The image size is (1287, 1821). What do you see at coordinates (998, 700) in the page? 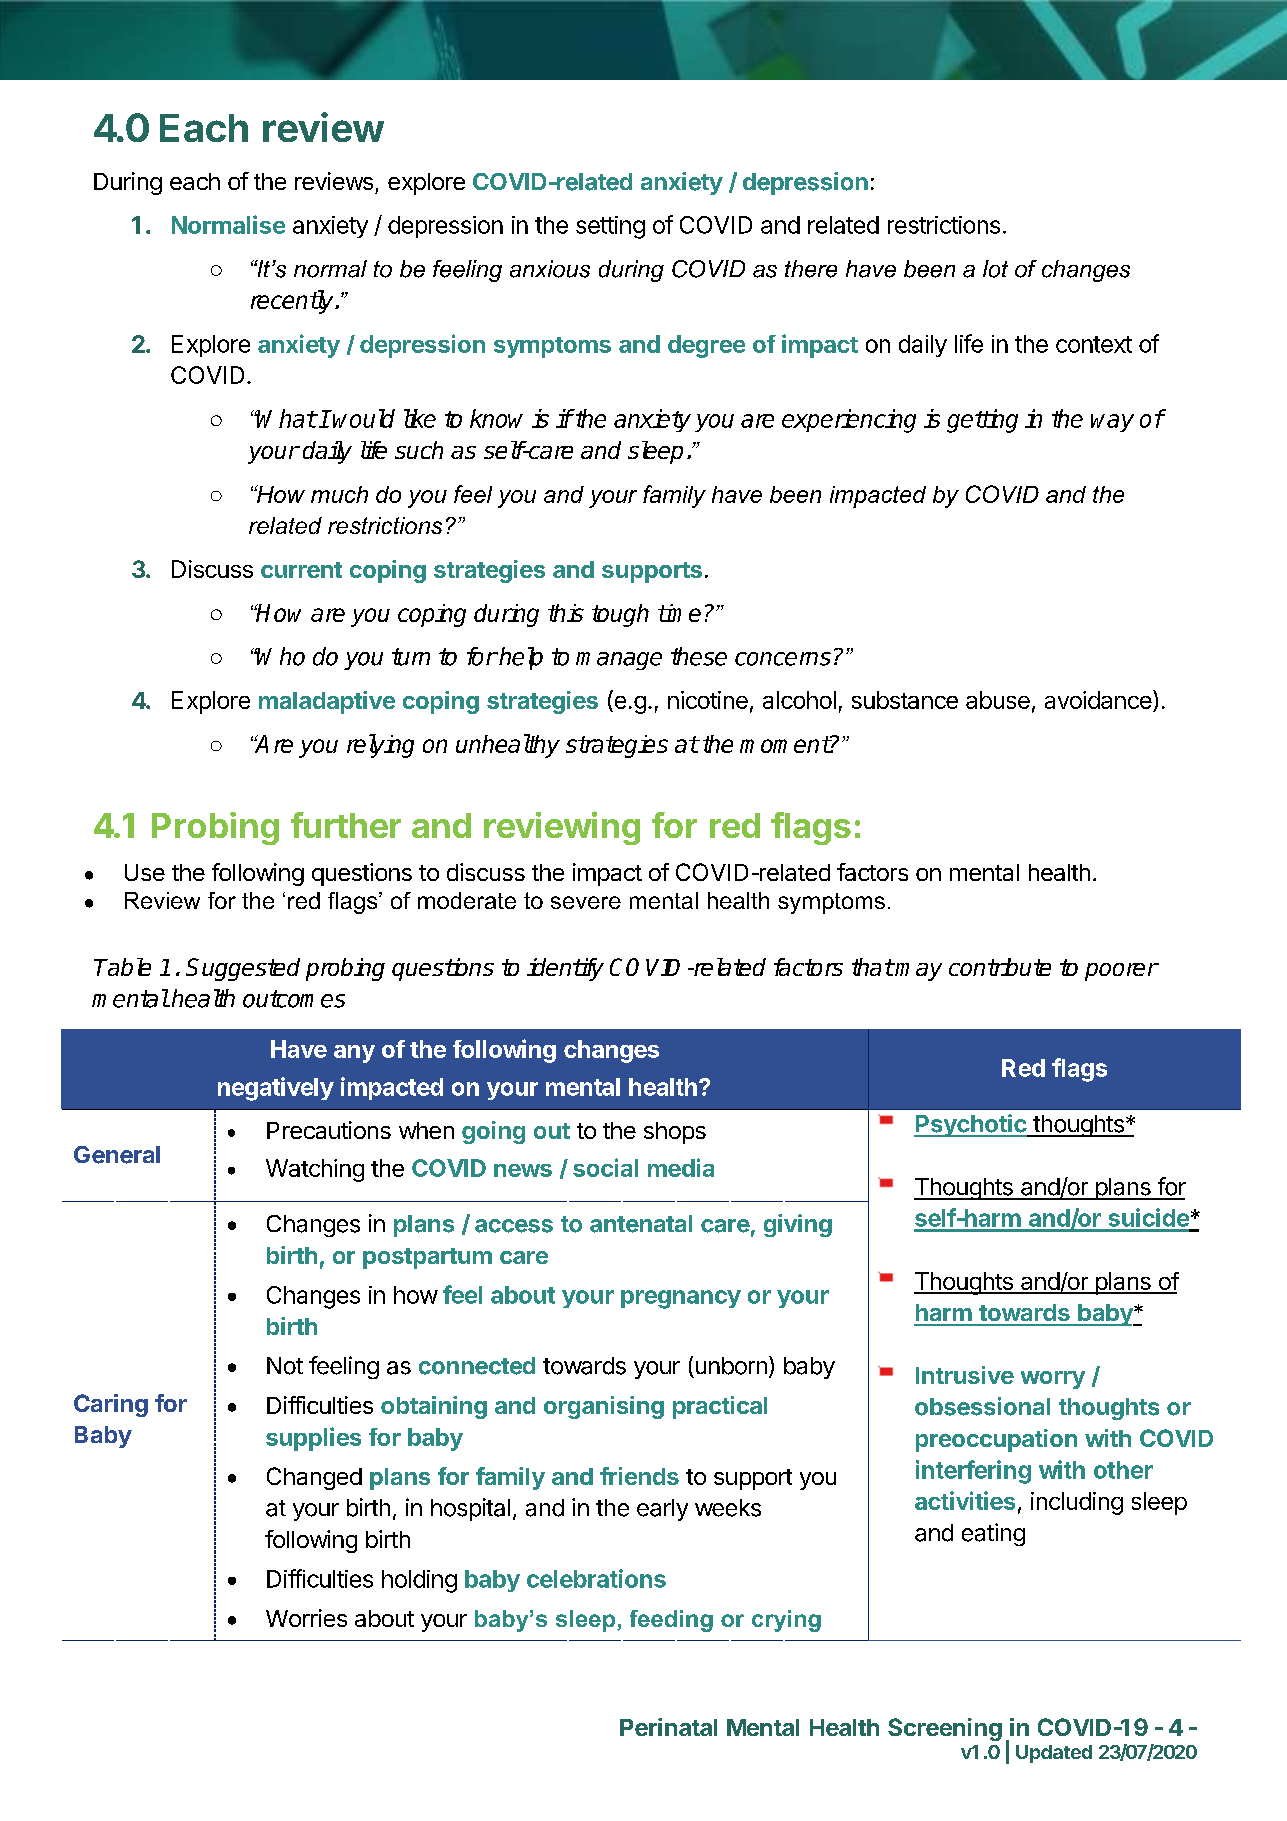
I see `abuse` at bounding box center [998, 700].
